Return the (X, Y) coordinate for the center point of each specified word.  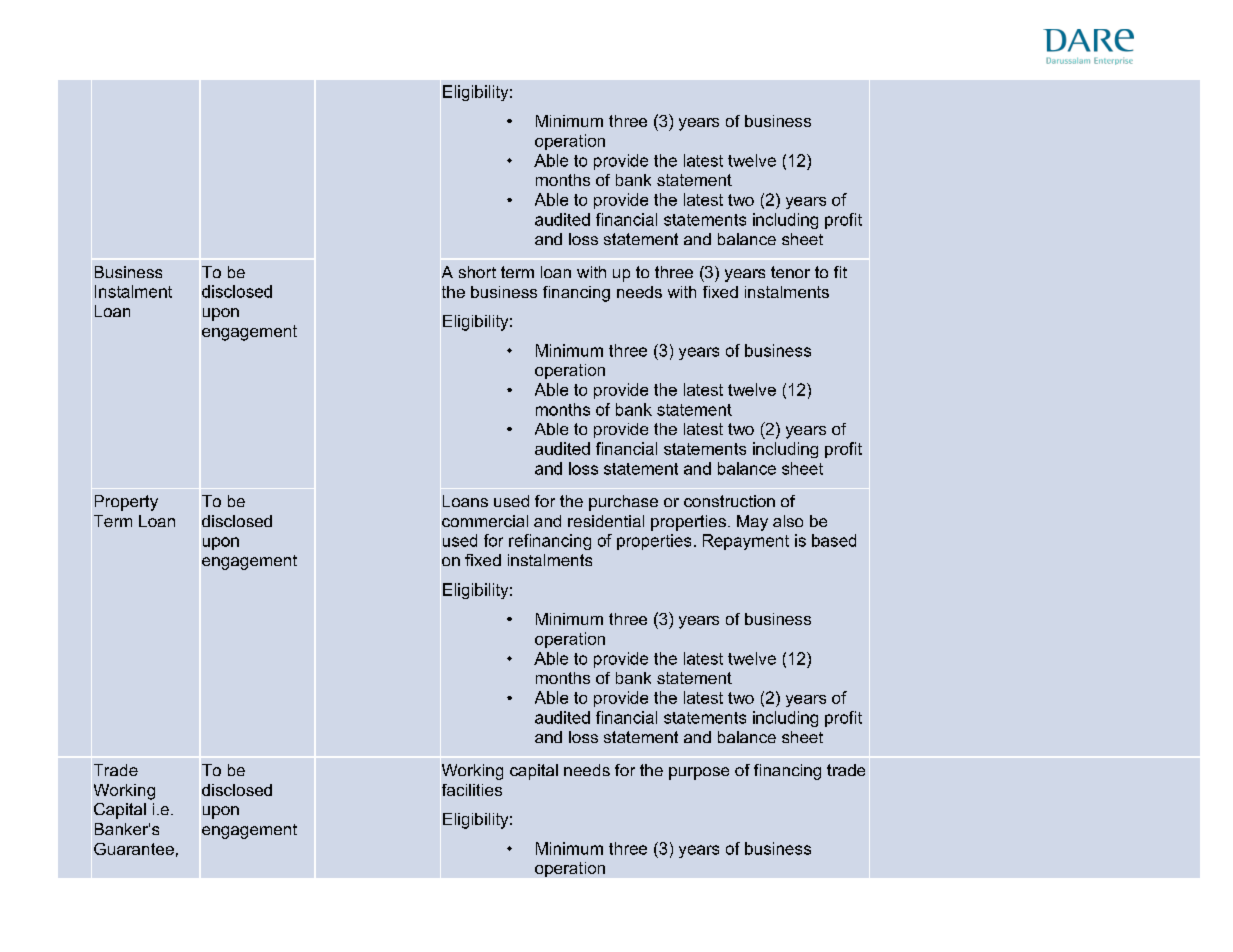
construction (729, 501)
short (477, 272)
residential (606, 521)
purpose (699, 773)
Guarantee (134, 849)
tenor (790, 272)
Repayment (746, 542)
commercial (485, 521)
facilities (472, 790)
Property (126, 503)
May (752, 523)
